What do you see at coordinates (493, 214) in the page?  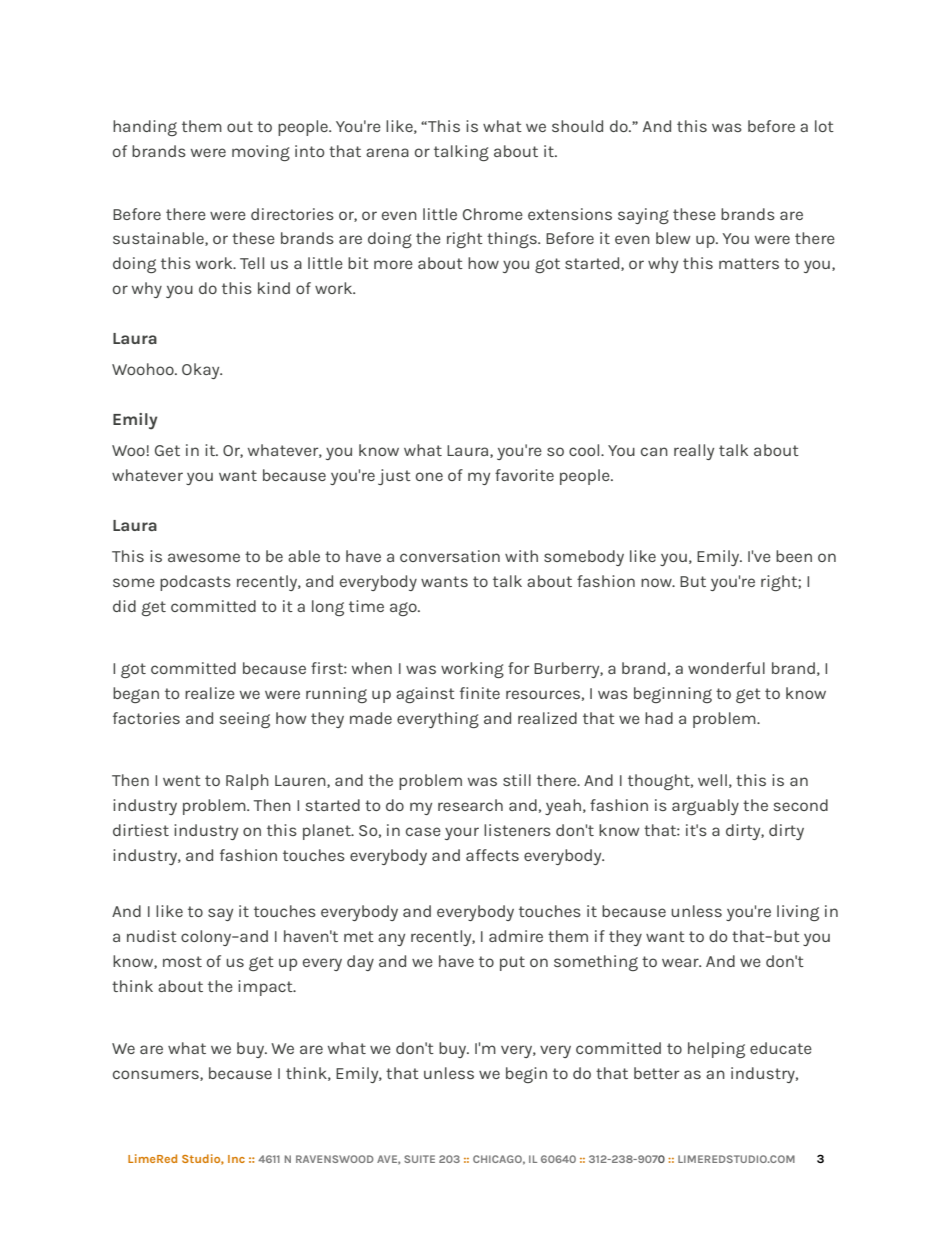 I see `Chrome` at bounding box center [493, 214].
